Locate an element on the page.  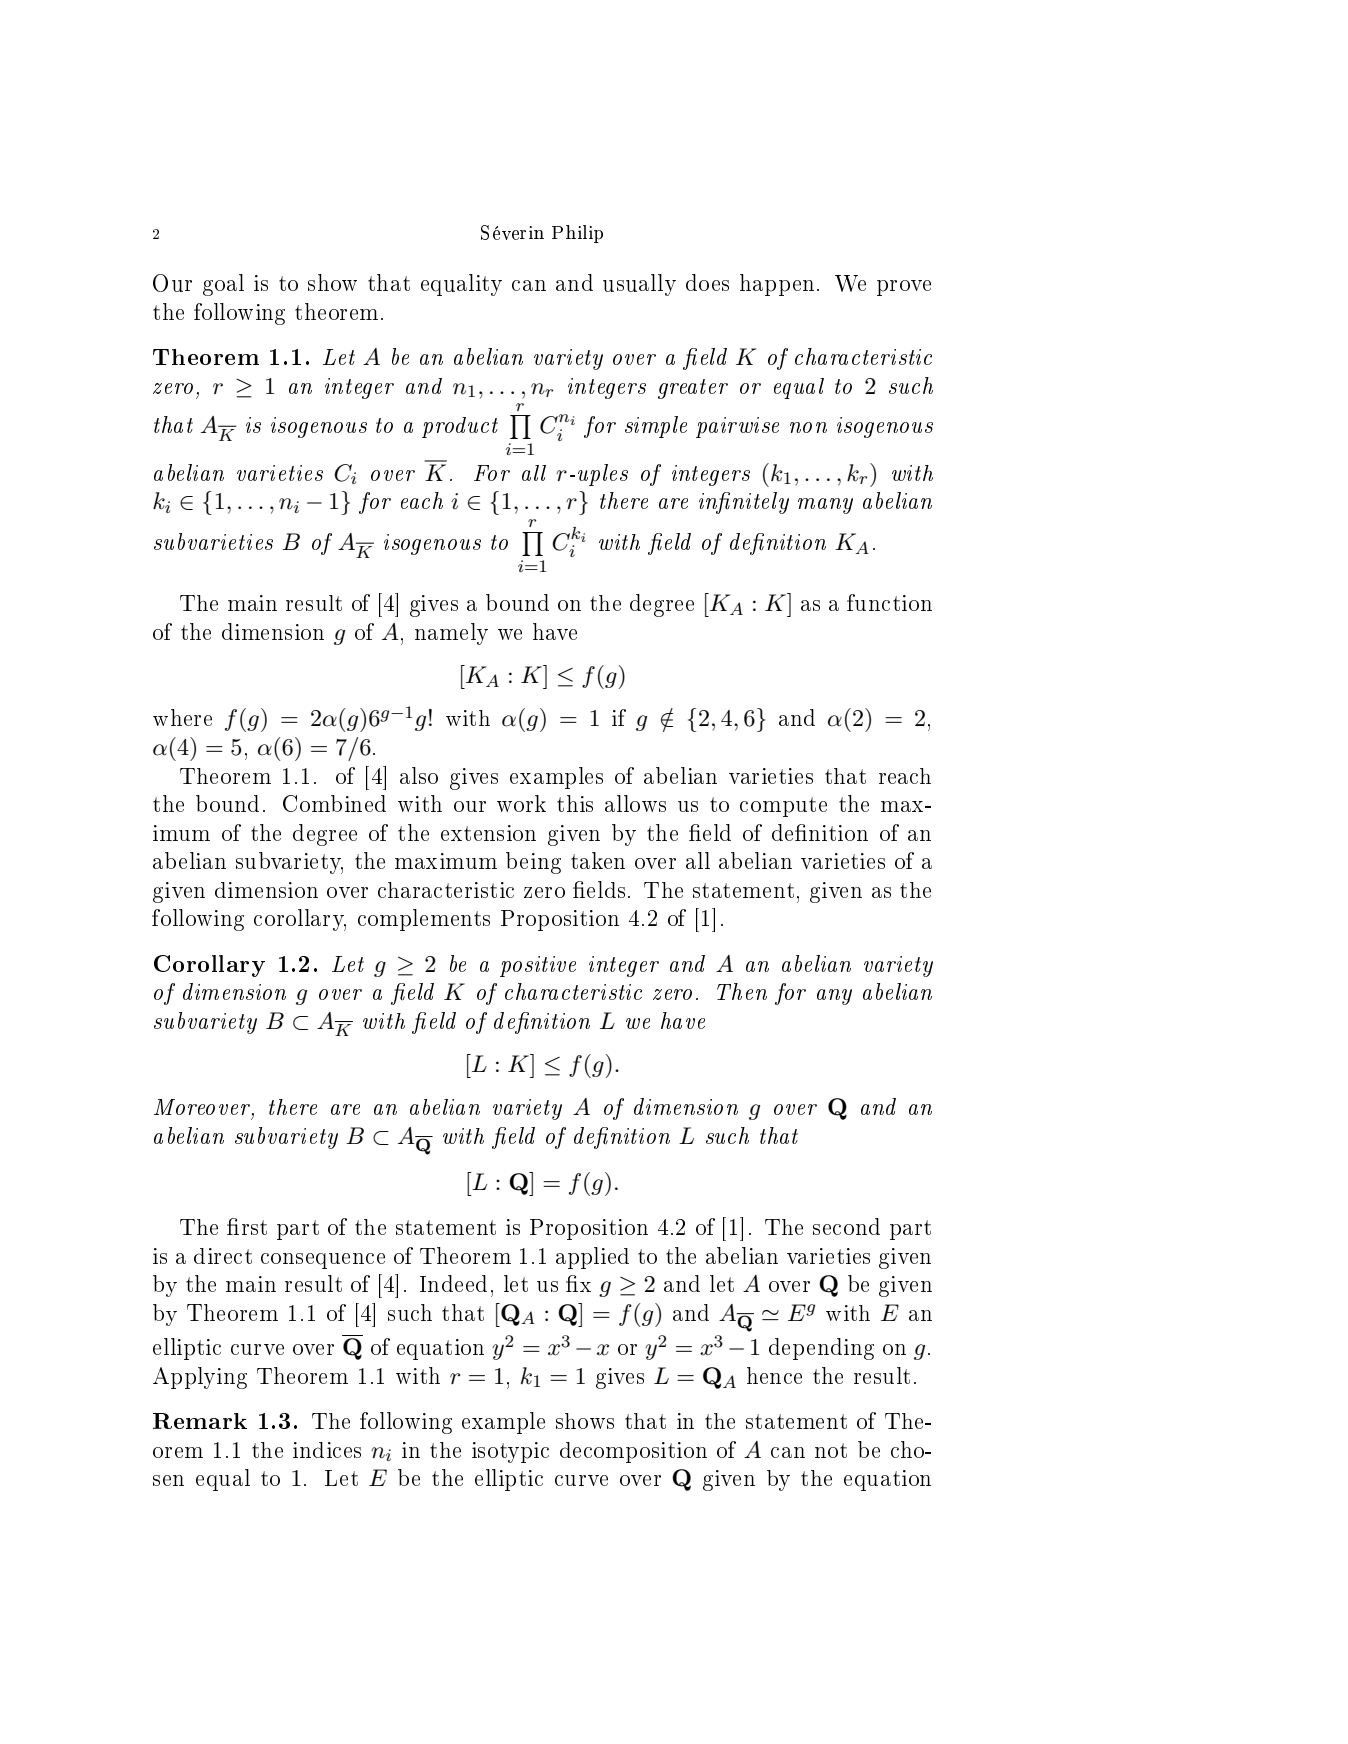
happen is located at coordinates (777, 285).
